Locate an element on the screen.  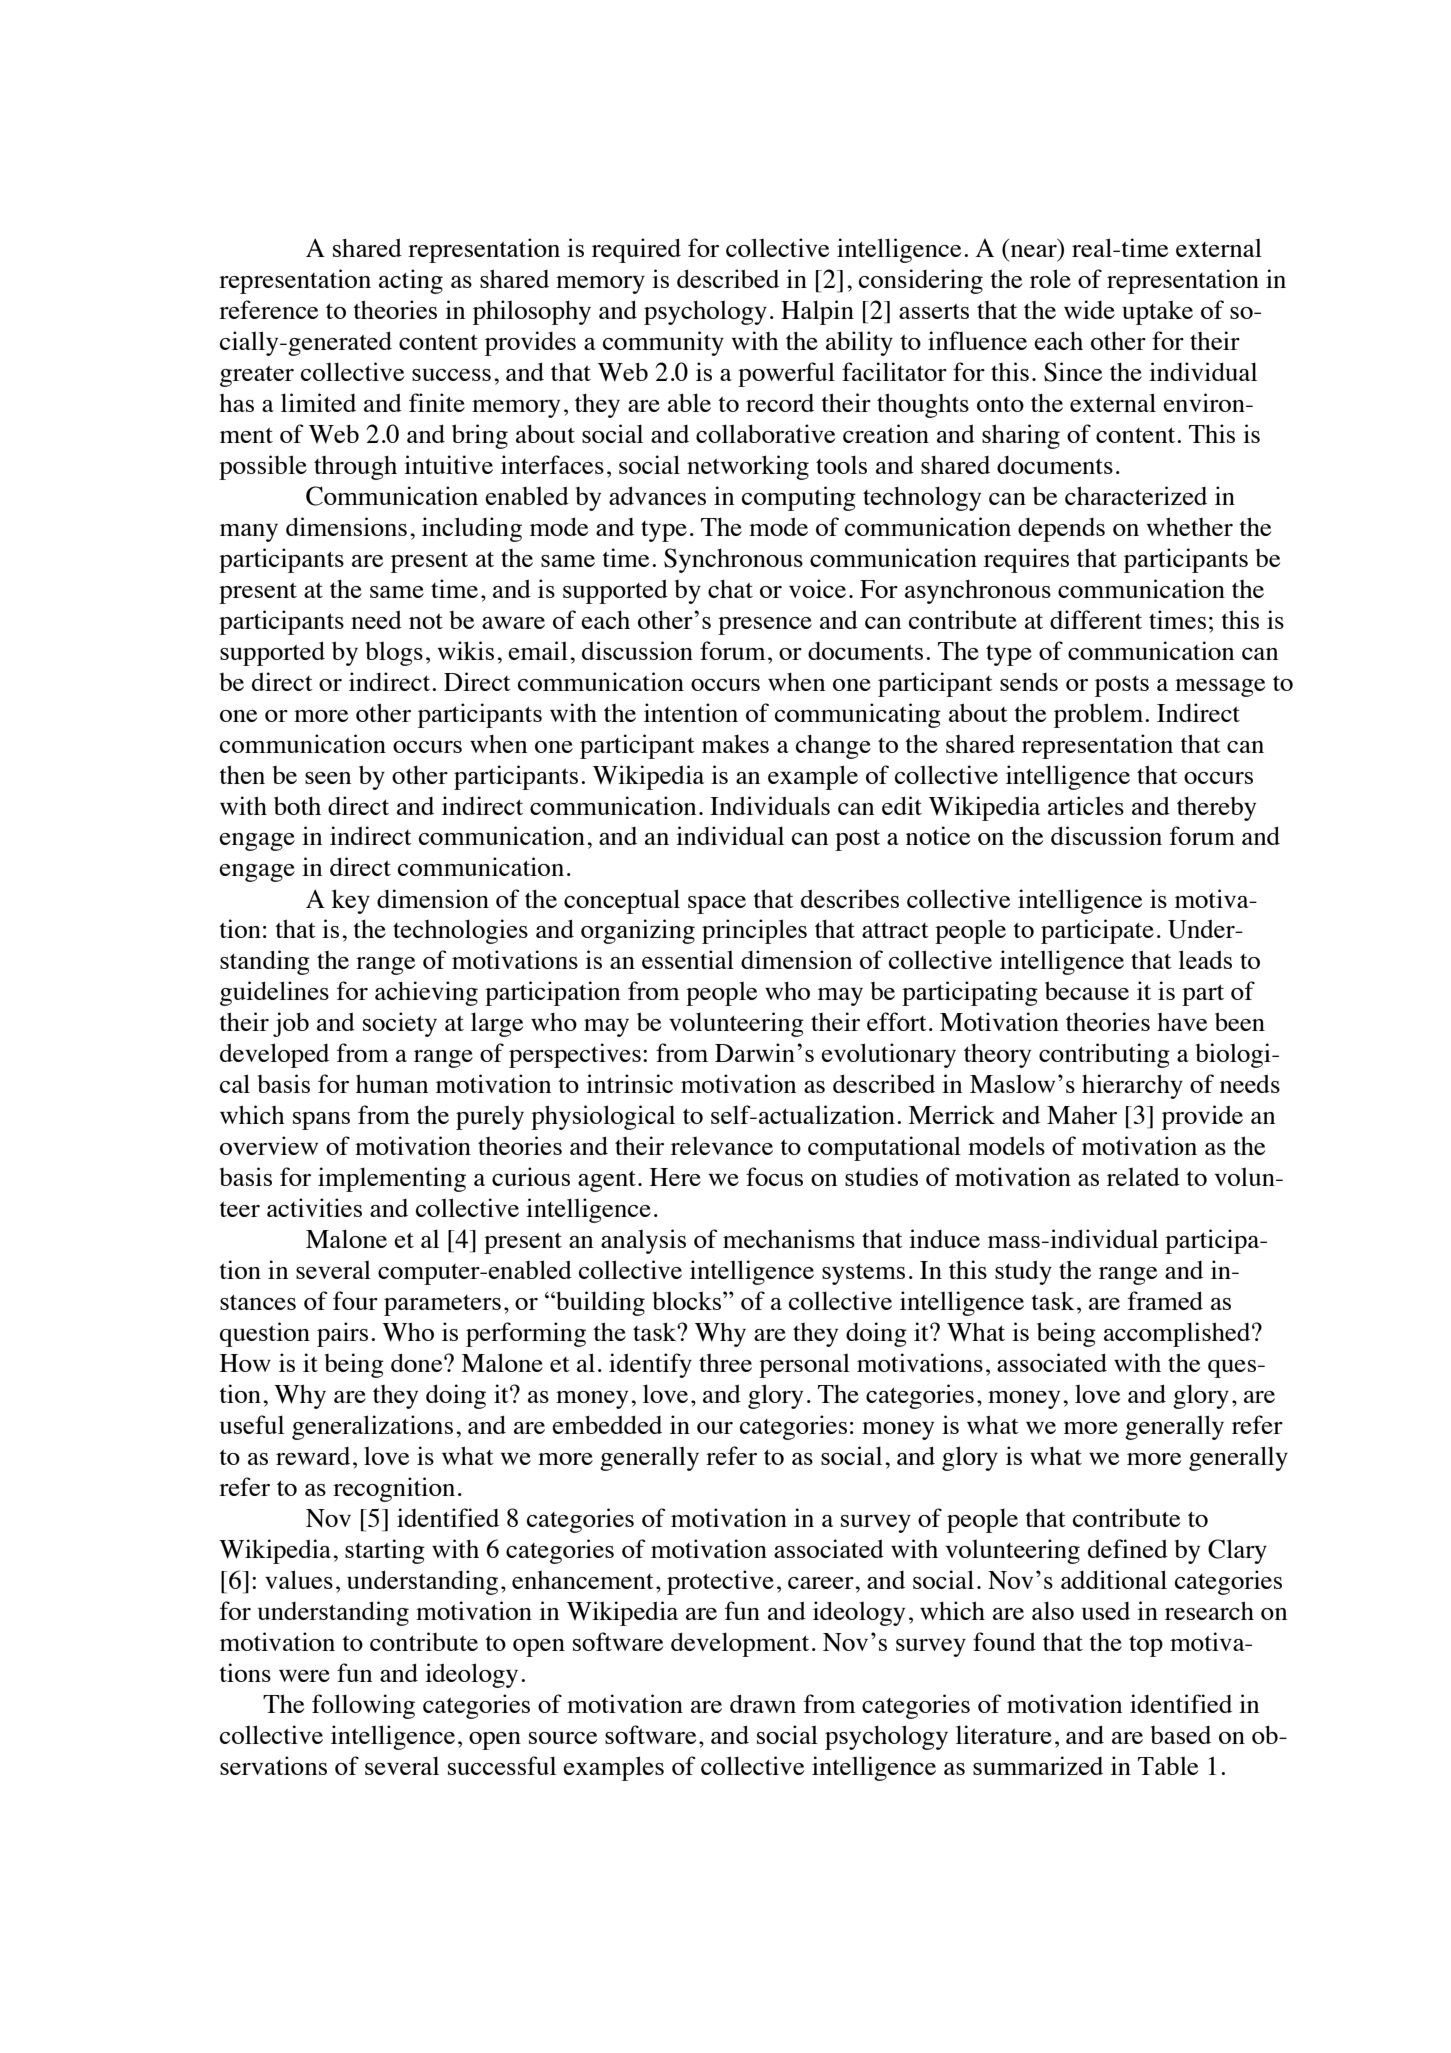
following is located at coordinates (363, 1706).
